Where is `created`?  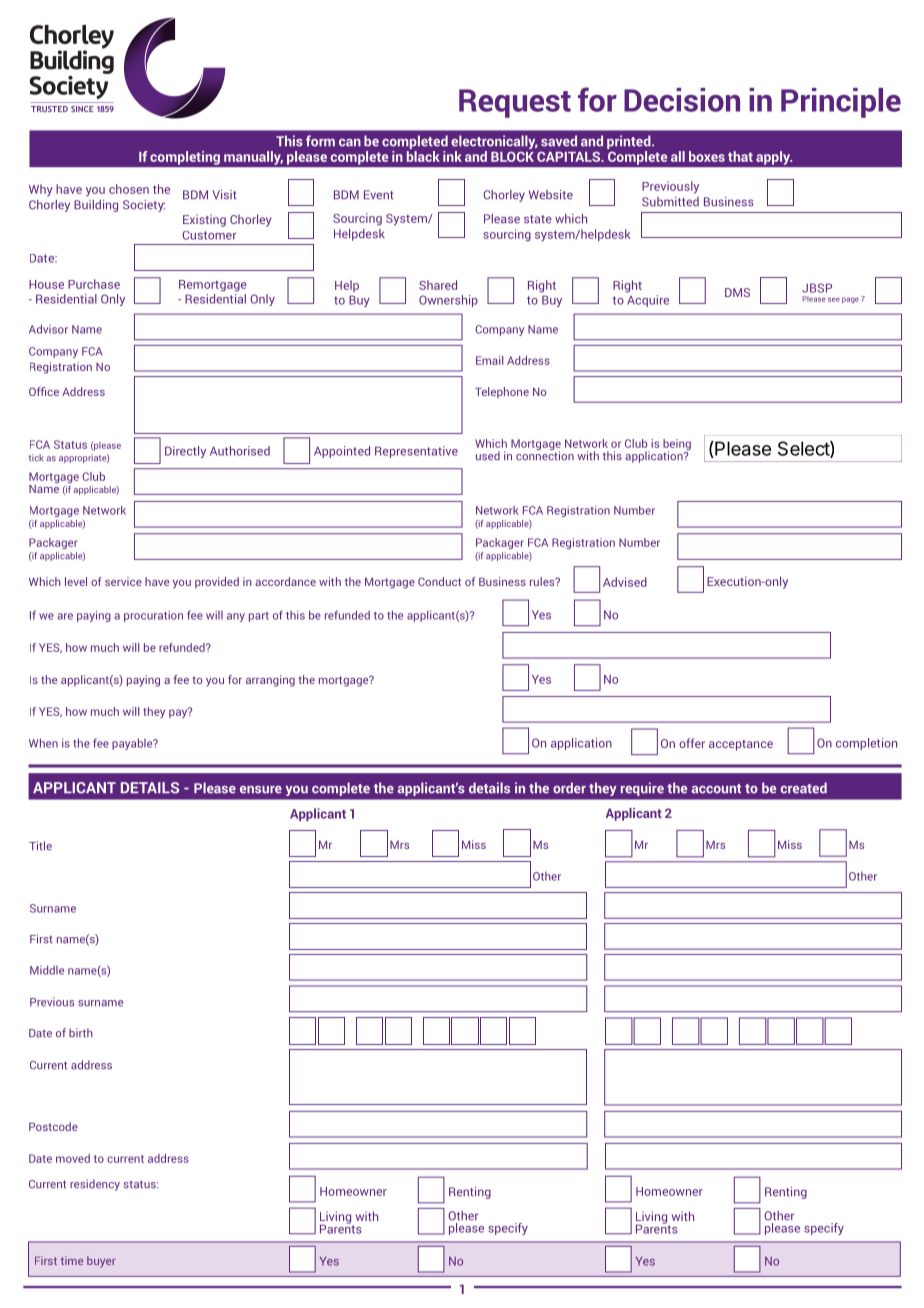
created is located at coordinates (803, 788).
